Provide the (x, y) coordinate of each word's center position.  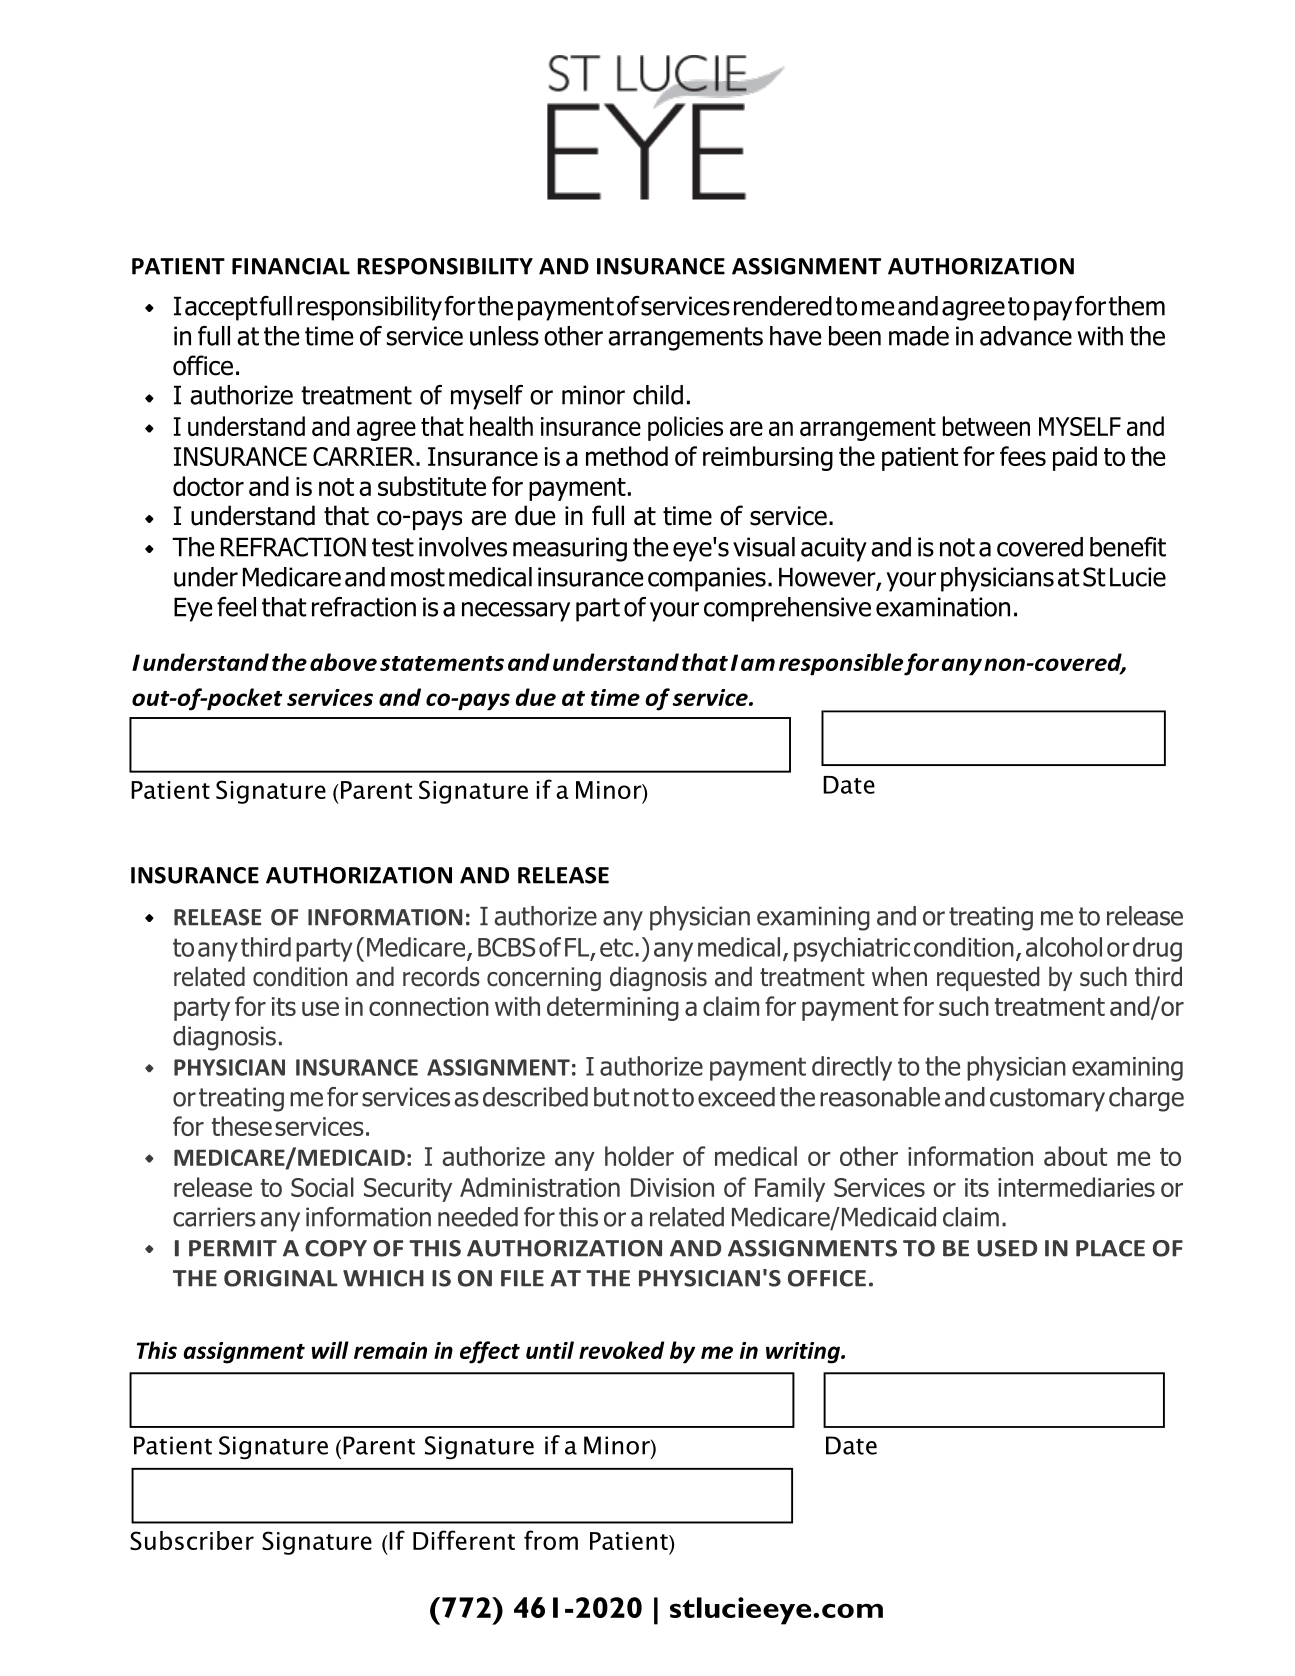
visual (764, 547)
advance (1026, 336)
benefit (1128, 547)
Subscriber (192, 1540)
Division (672, 1187)
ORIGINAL (281, 1278)
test (393, 547)
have (796, 336)
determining (613, 1008)
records (441, 976)
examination (943, 607)
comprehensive (787, 609)
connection (429, 1006)
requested (988, 978)
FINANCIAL (291, 266)
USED (1007, 1248)
